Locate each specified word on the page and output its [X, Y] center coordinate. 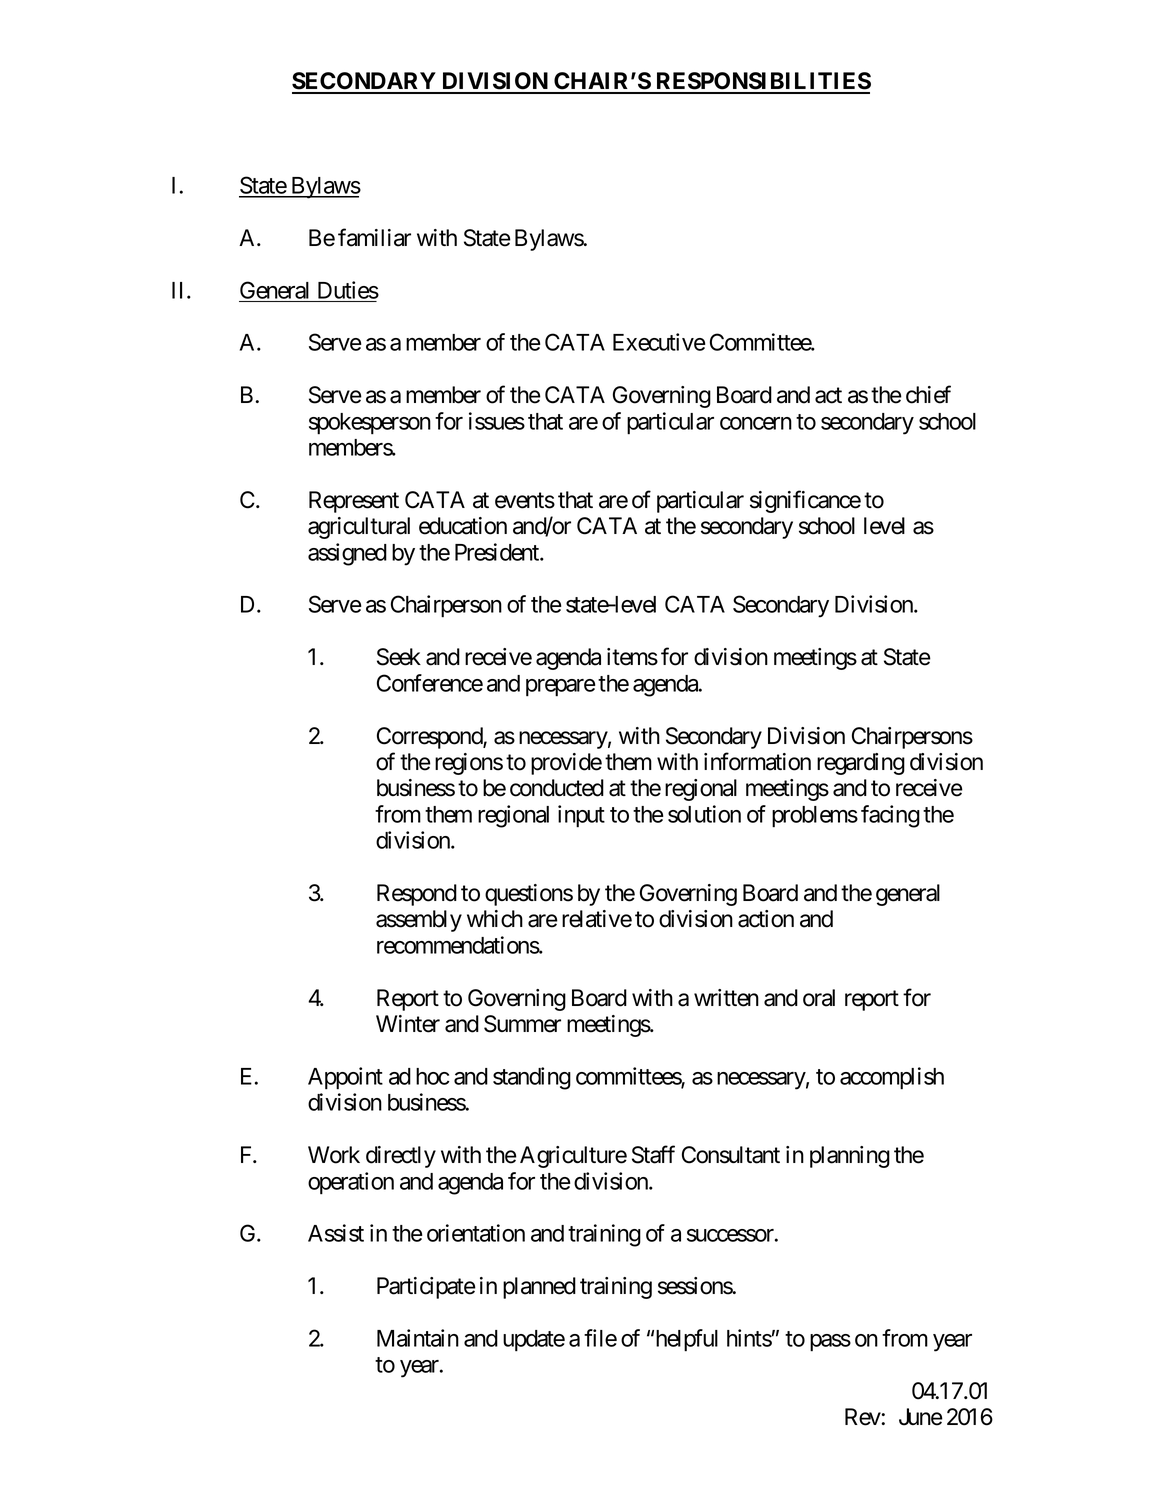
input [581, 816]
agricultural [359, 528]
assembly [419, 921]
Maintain [418, 1338]
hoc [432, 1076]
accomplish [892, 1078]
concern [756, 423]
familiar [374, 237]
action [766, 919]
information [757, 761]
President [498, 552]
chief [928, 394]
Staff [653, 1154]
